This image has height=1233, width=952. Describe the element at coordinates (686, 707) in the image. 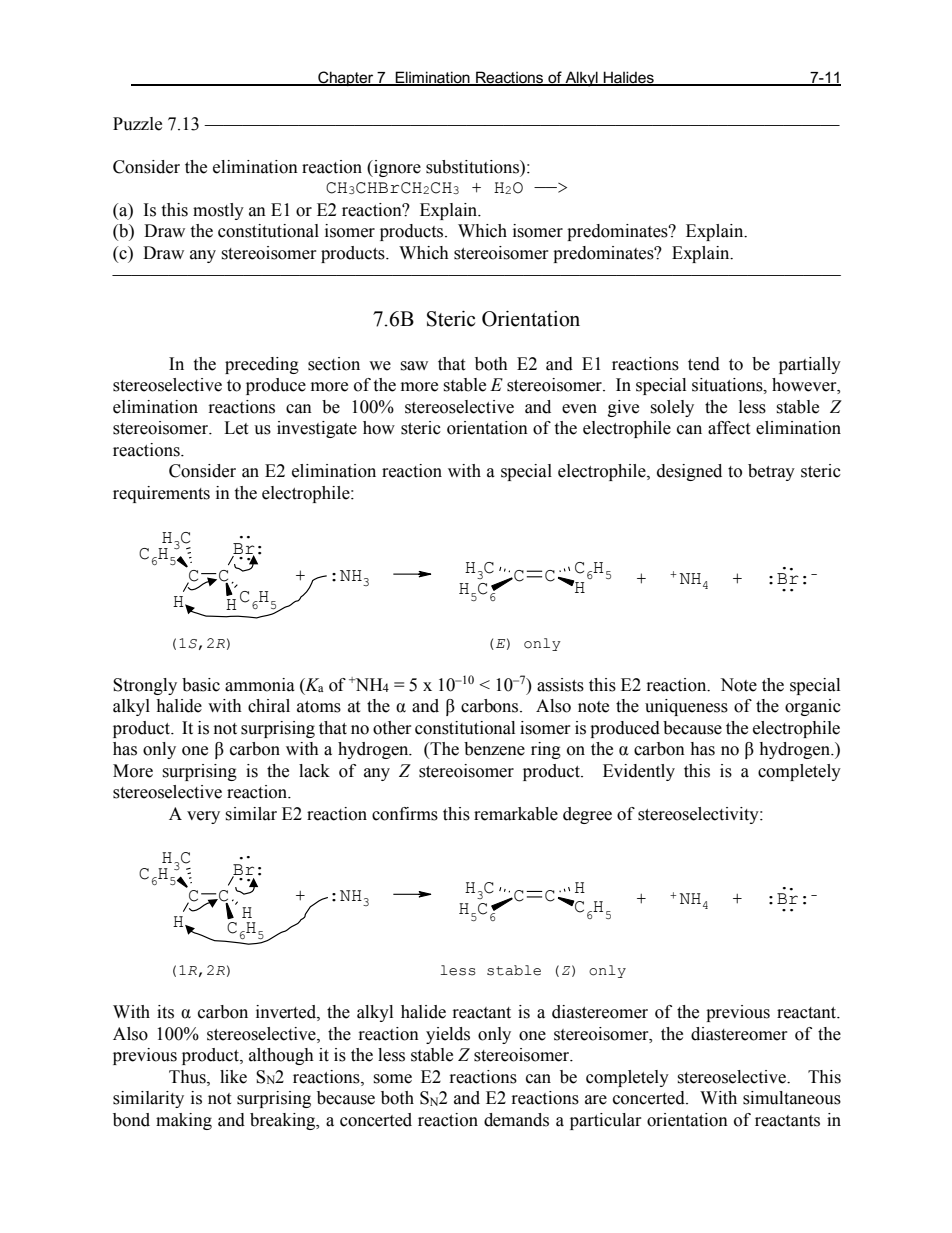

I see `uniqueness` at that location.
